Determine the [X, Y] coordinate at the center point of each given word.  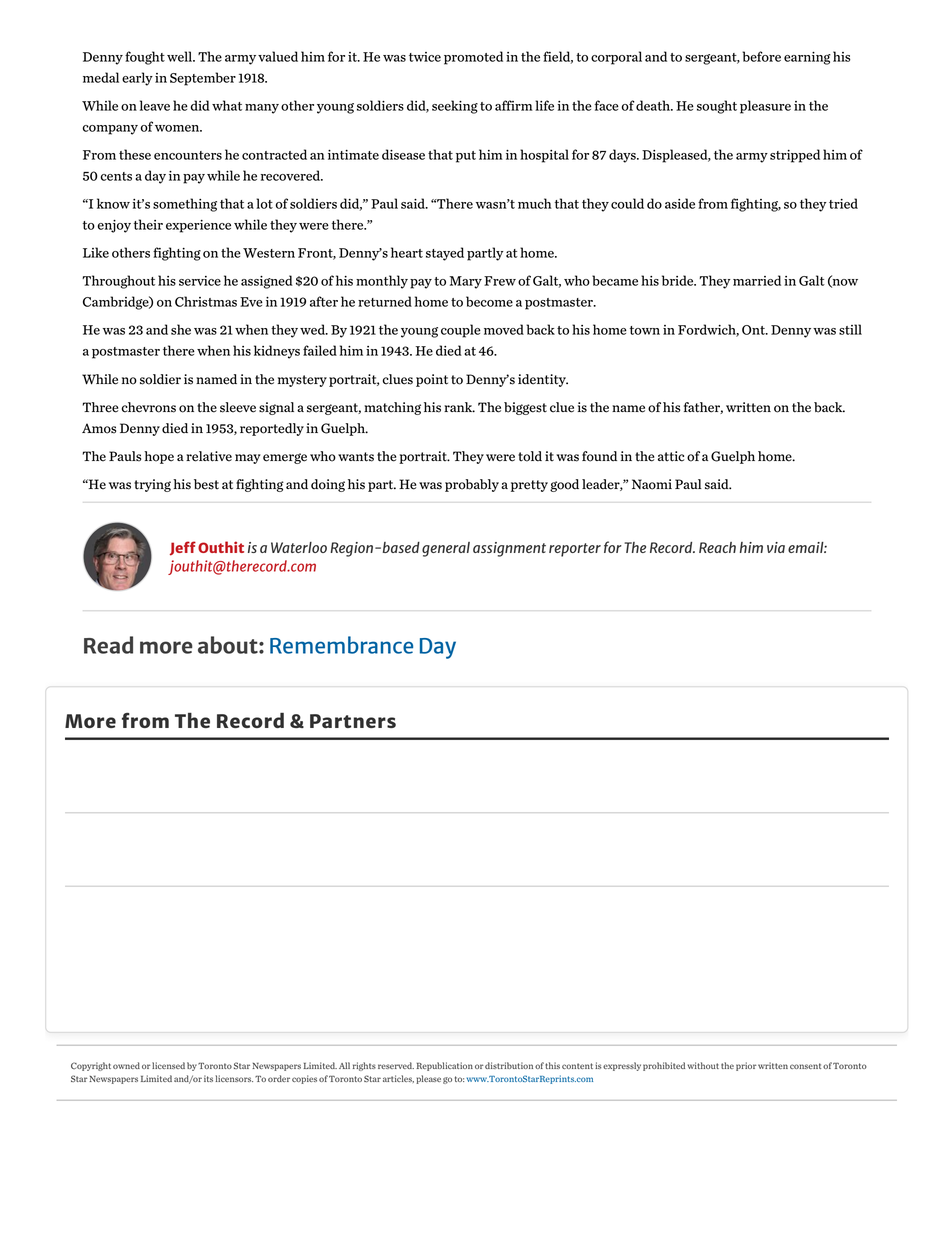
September [203, 79]
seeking [455, 107]
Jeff [183, 548]
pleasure [765, 107]
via [776, 547]
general [446, 549]
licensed [168, 1065]
